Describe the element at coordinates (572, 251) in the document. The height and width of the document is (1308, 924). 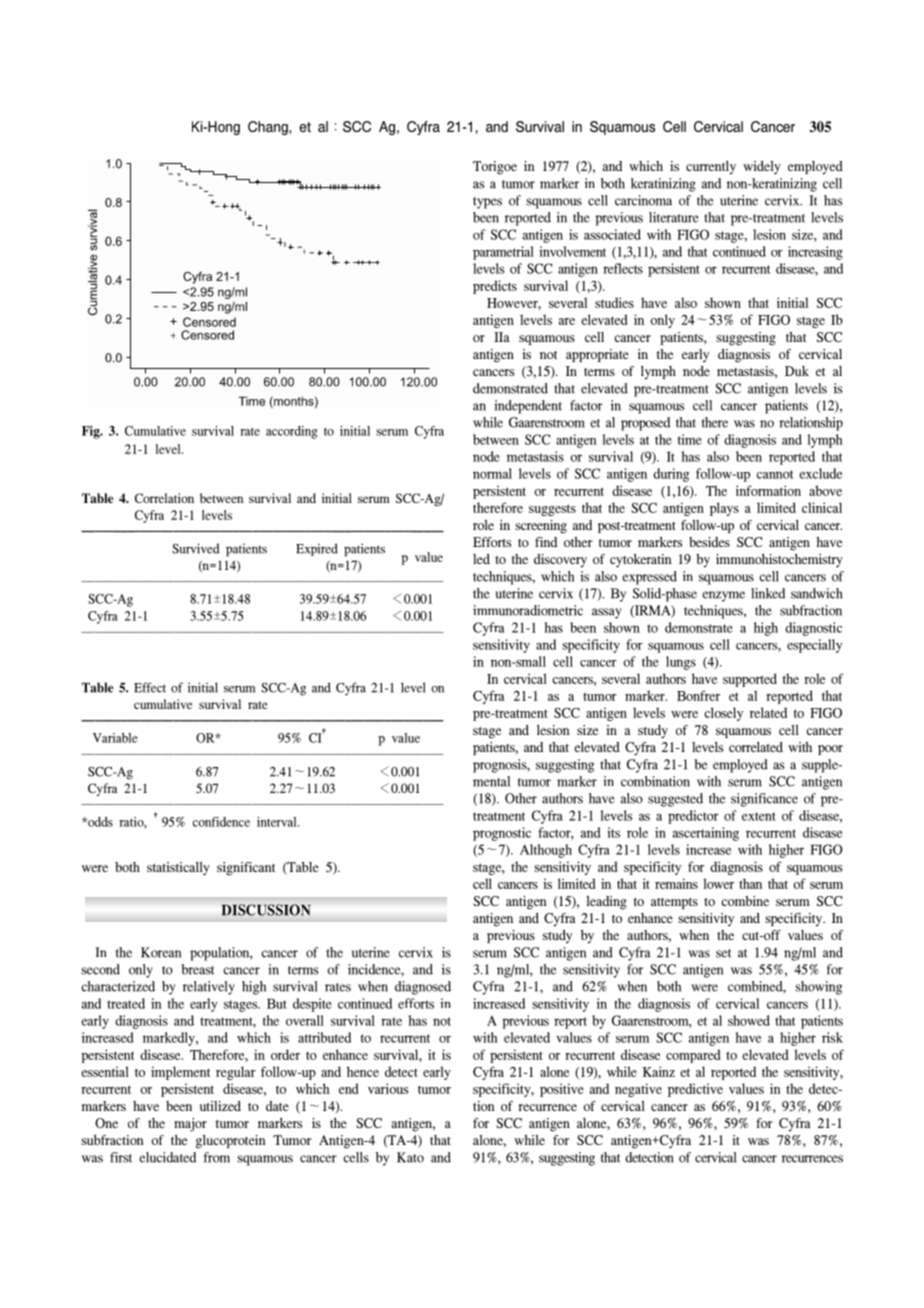
I see `involvement` at that location.
